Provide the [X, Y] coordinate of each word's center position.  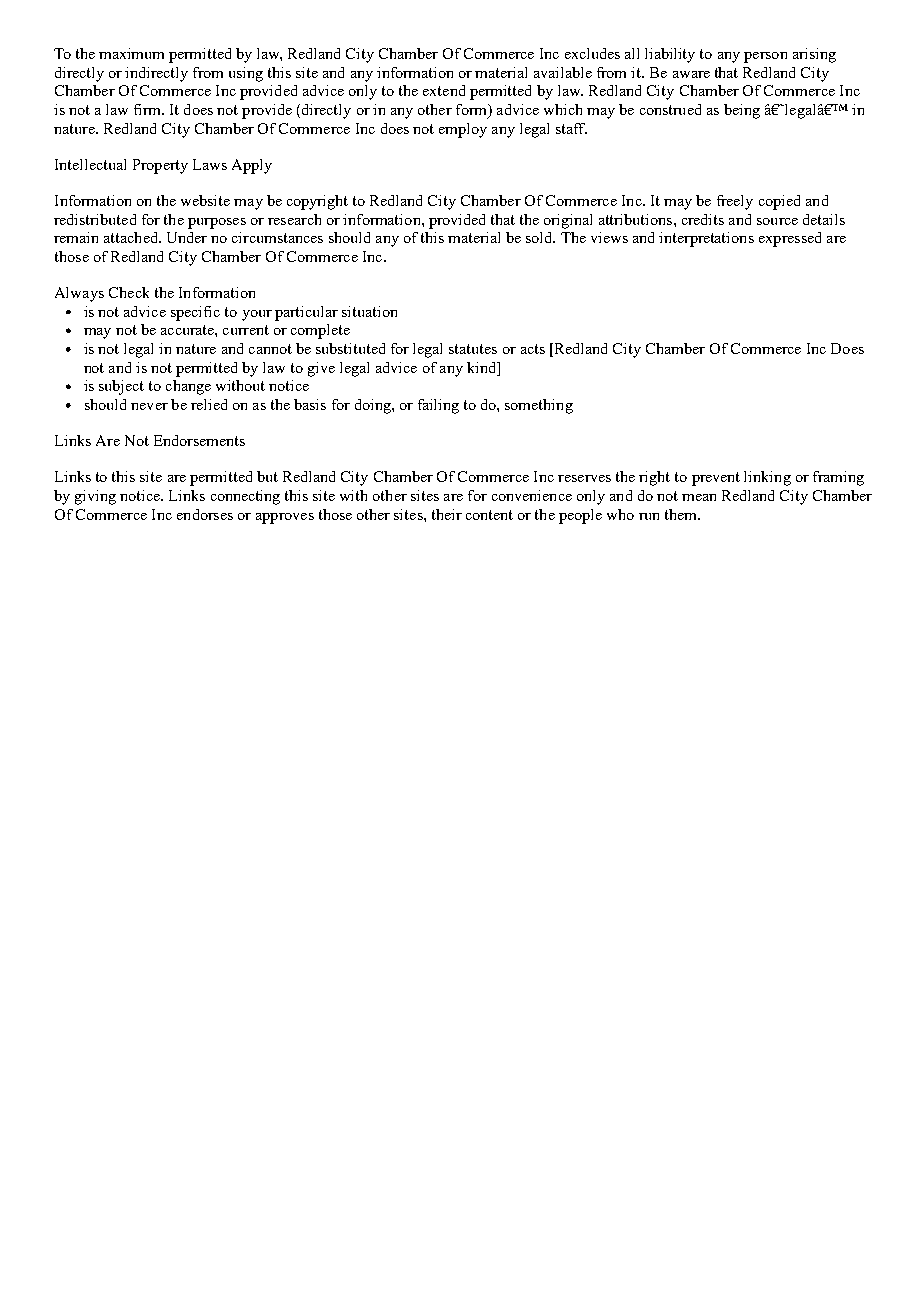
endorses [205, 514]
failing [438, 406]
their [447, 514]
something [539, 406]
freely [735, 202]
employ [463, 130]
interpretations [706, 239]
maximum [131, 53]
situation [369, 311]
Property [160, 166]
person [765, 57]
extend [444, 90]
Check [129, 292]
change [188, 387]
